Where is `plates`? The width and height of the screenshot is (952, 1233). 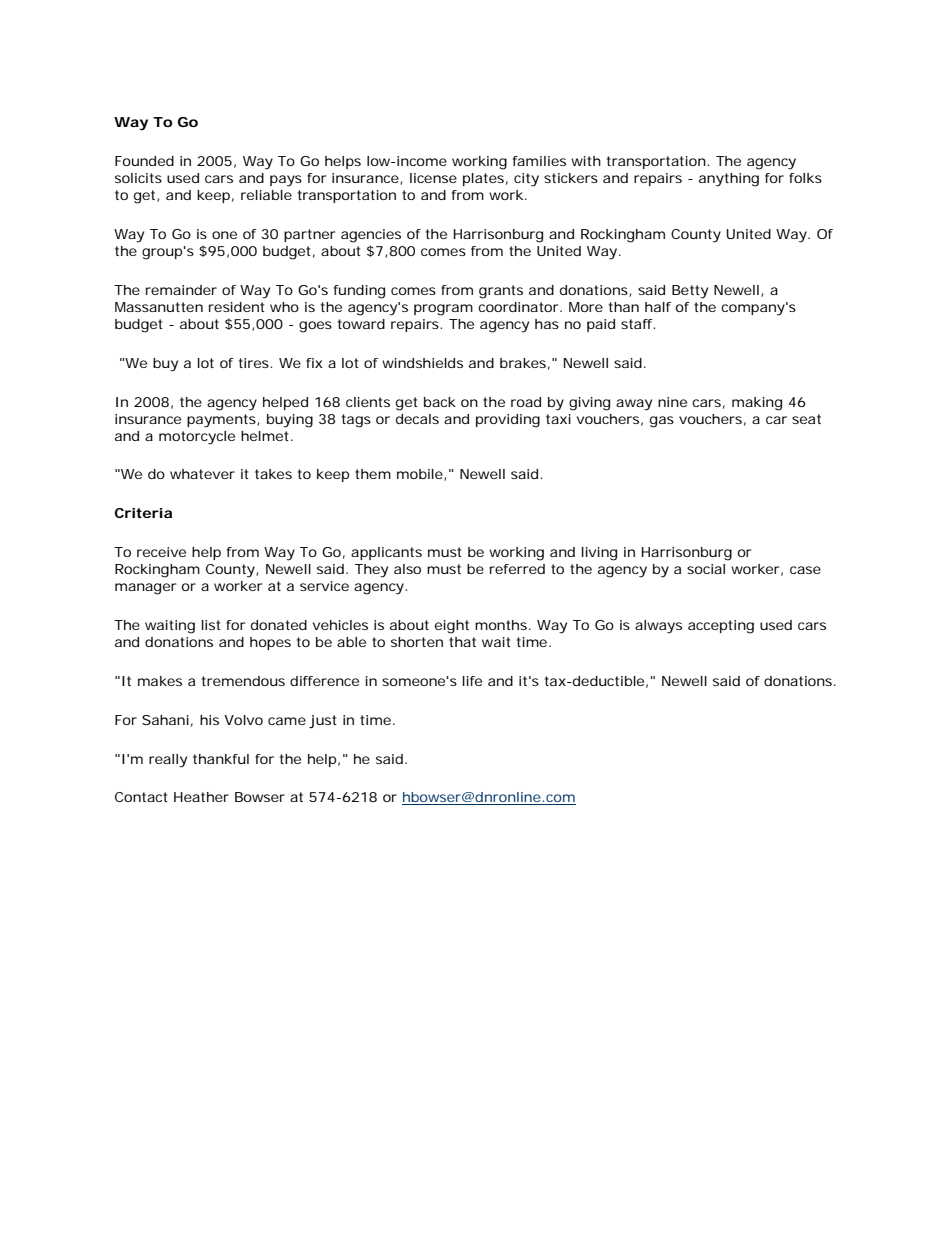
plates is located at coordinates (483, 179).
